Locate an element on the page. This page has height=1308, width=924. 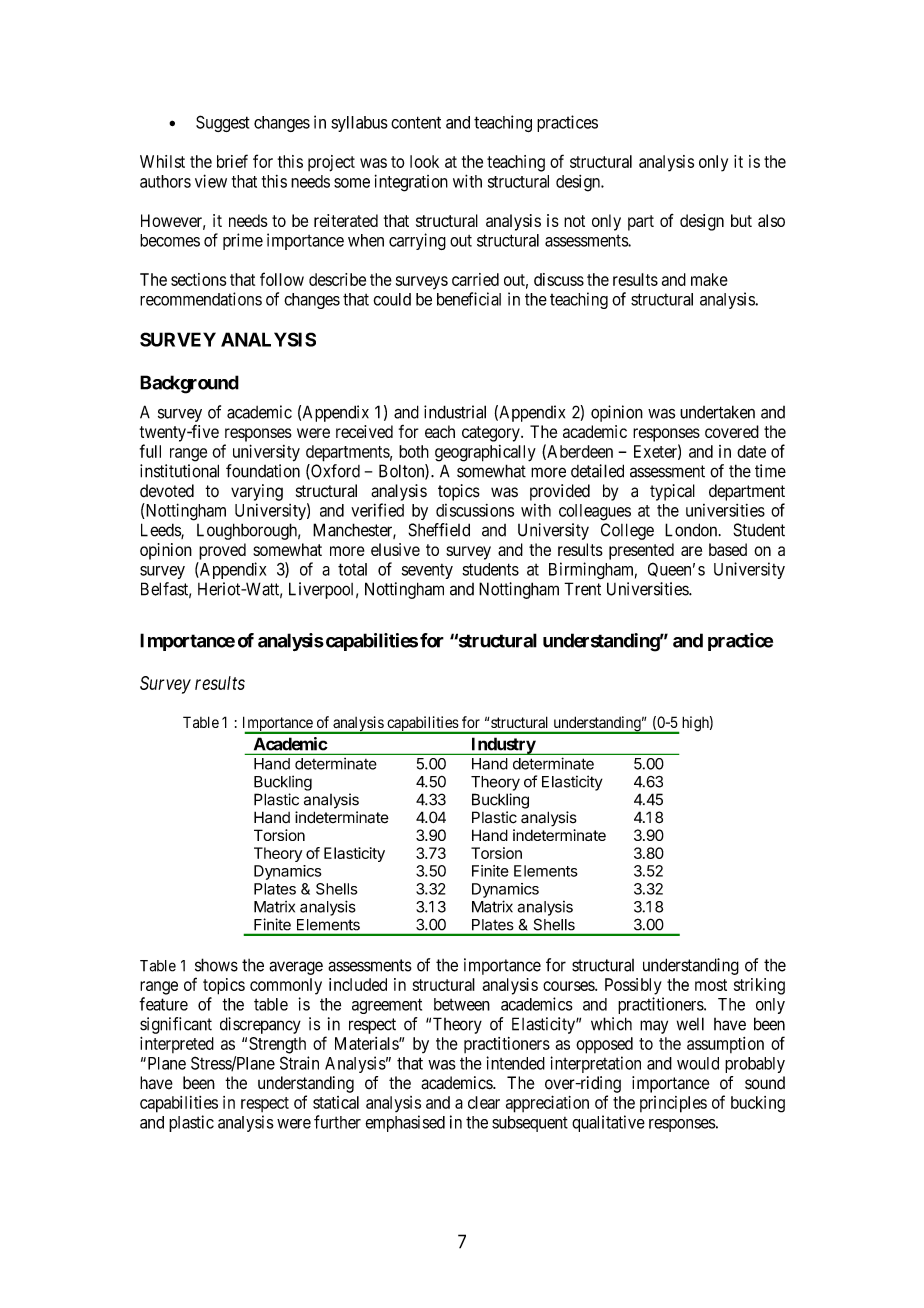
look is located at coordinates (424, 161).
